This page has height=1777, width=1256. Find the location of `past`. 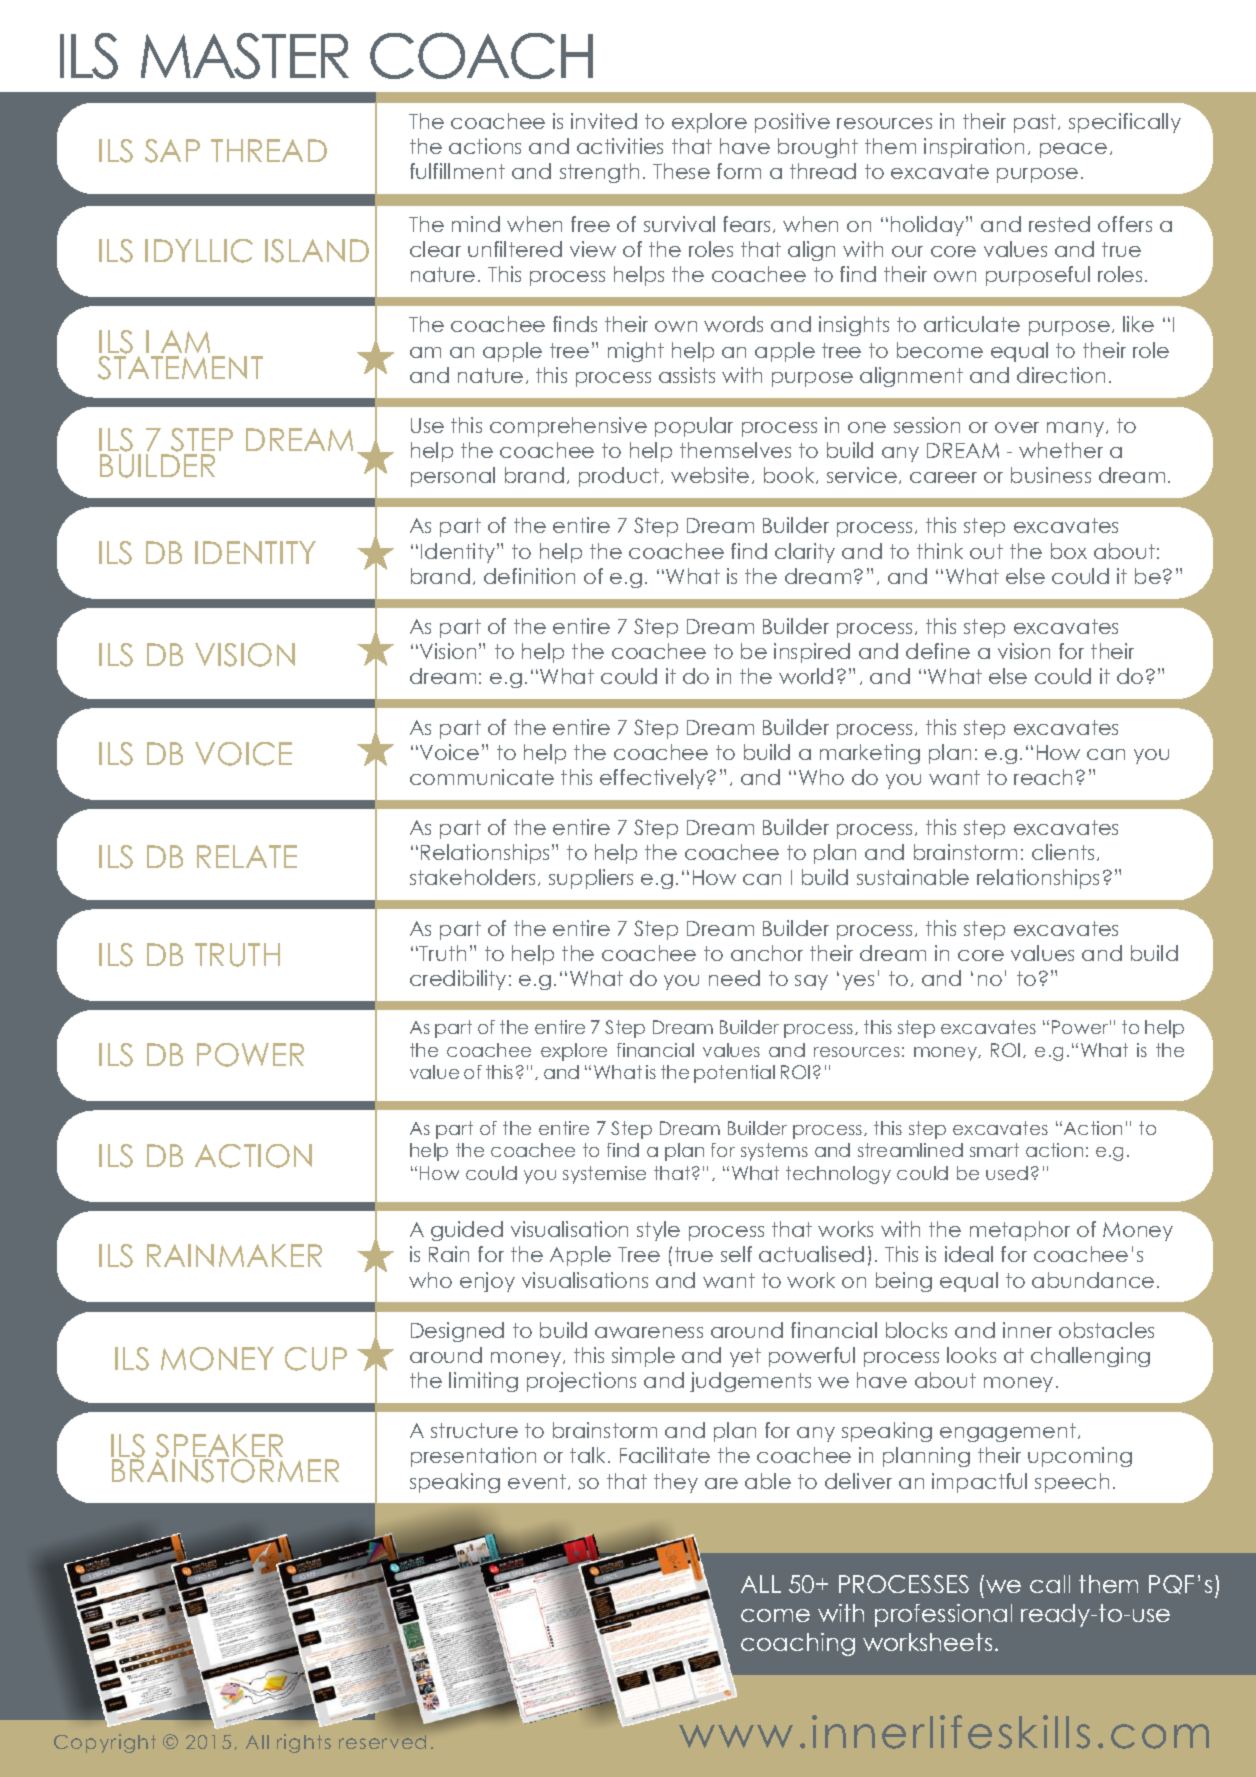

past is located at coordinates (1036, 123).
